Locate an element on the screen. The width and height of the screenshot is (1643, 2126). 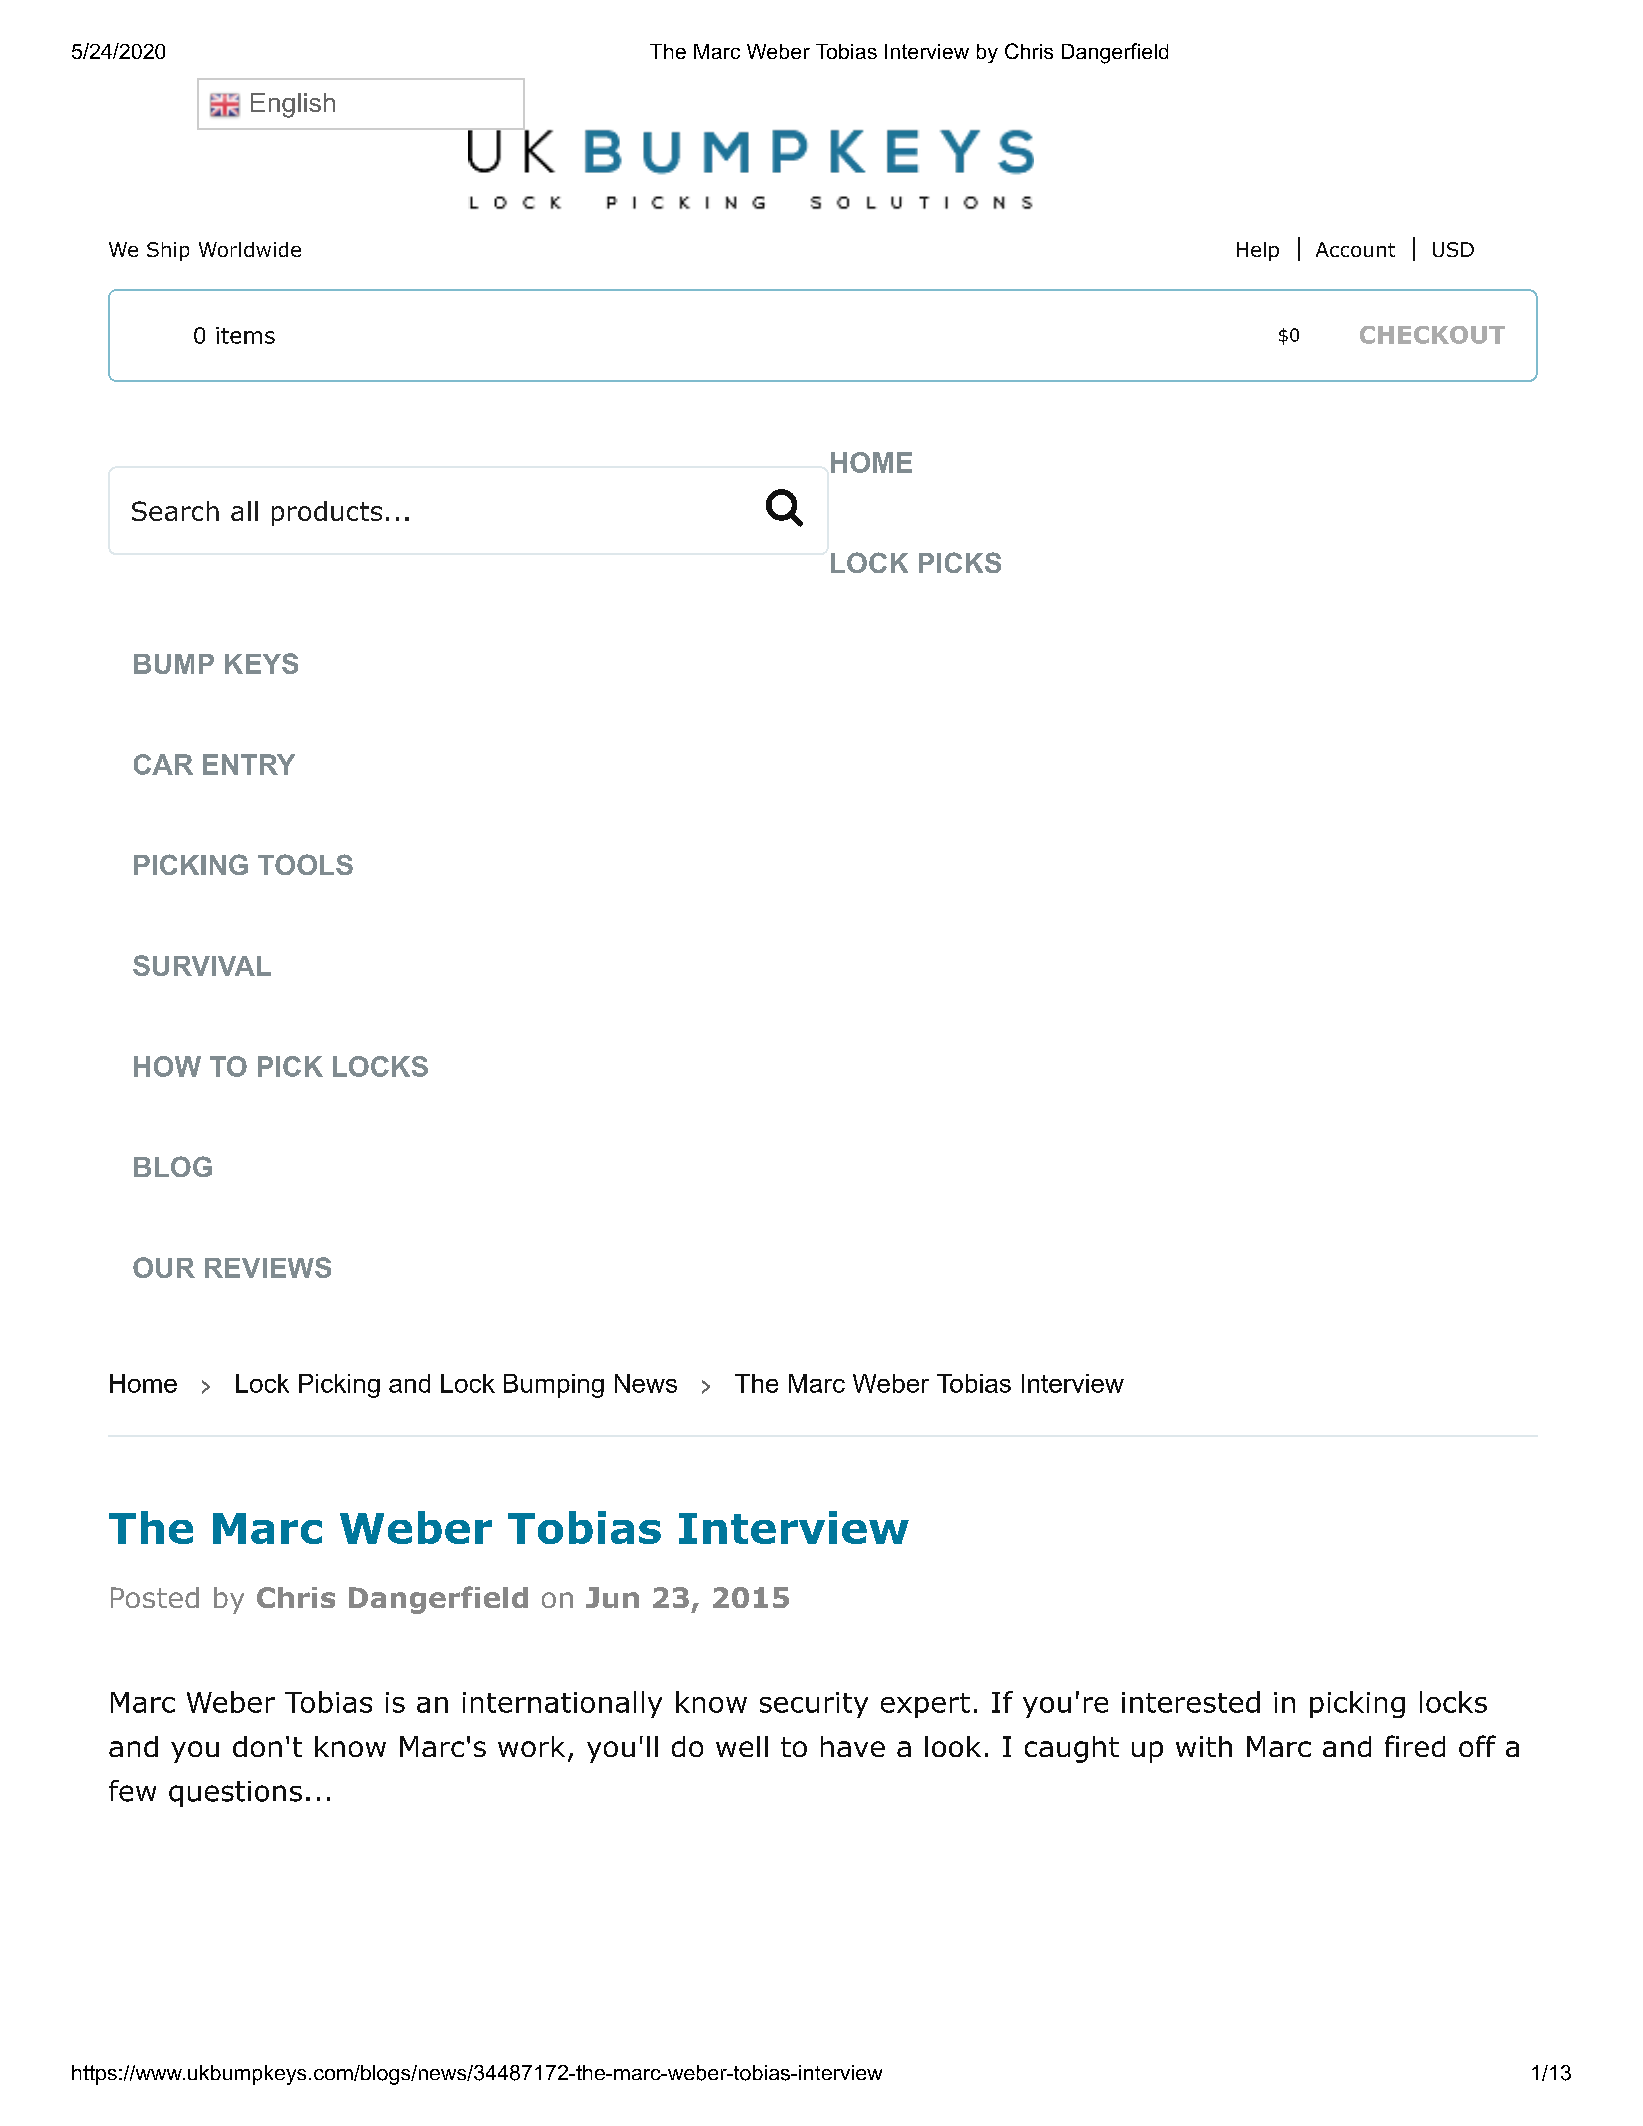
TOOLS is located at coordinates (305, 864).
